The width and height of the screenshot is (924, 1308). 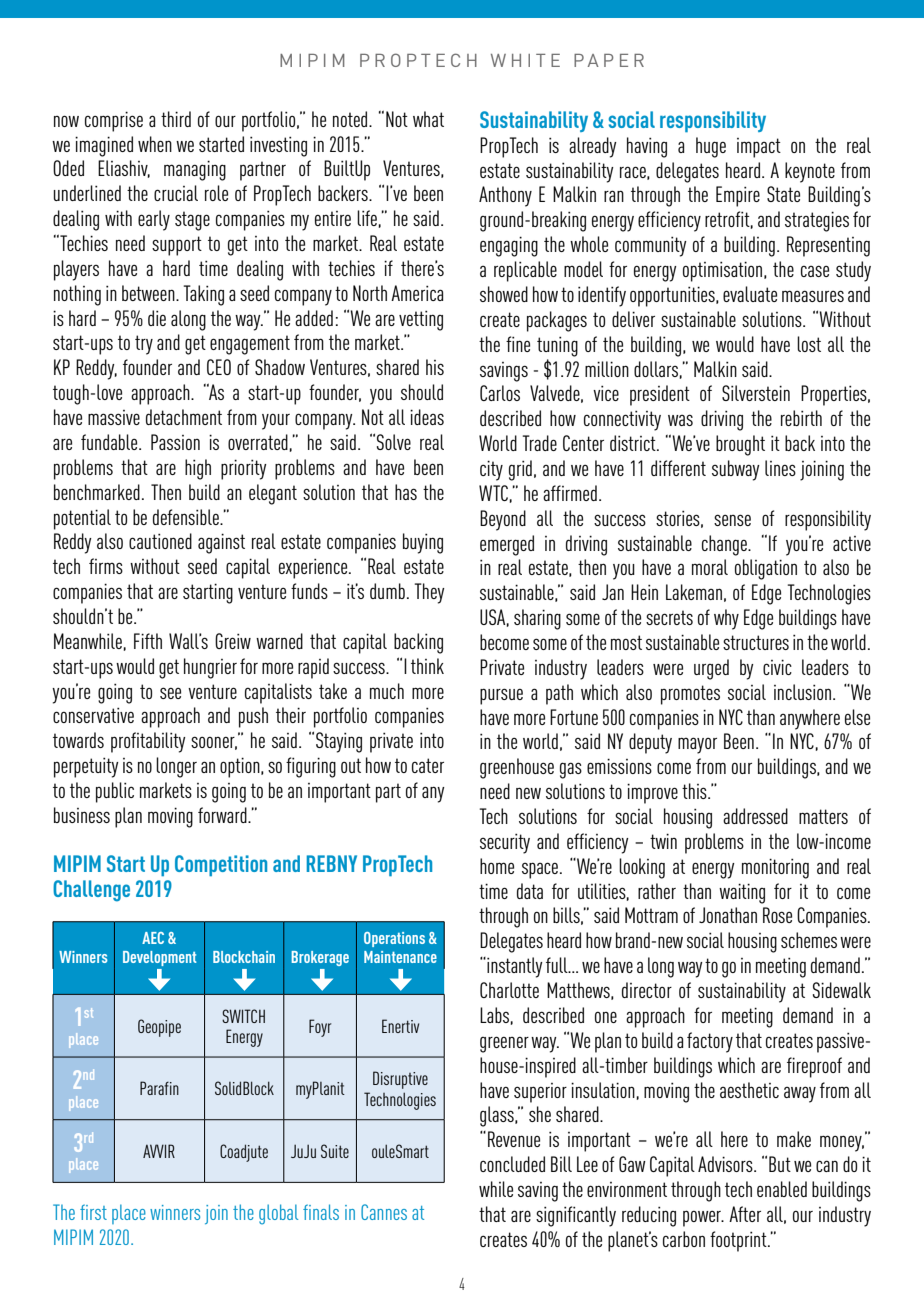 What do you see at coordinates (155, 144) in the screenshot?
I see `when` at bounding box center [155, 144].
